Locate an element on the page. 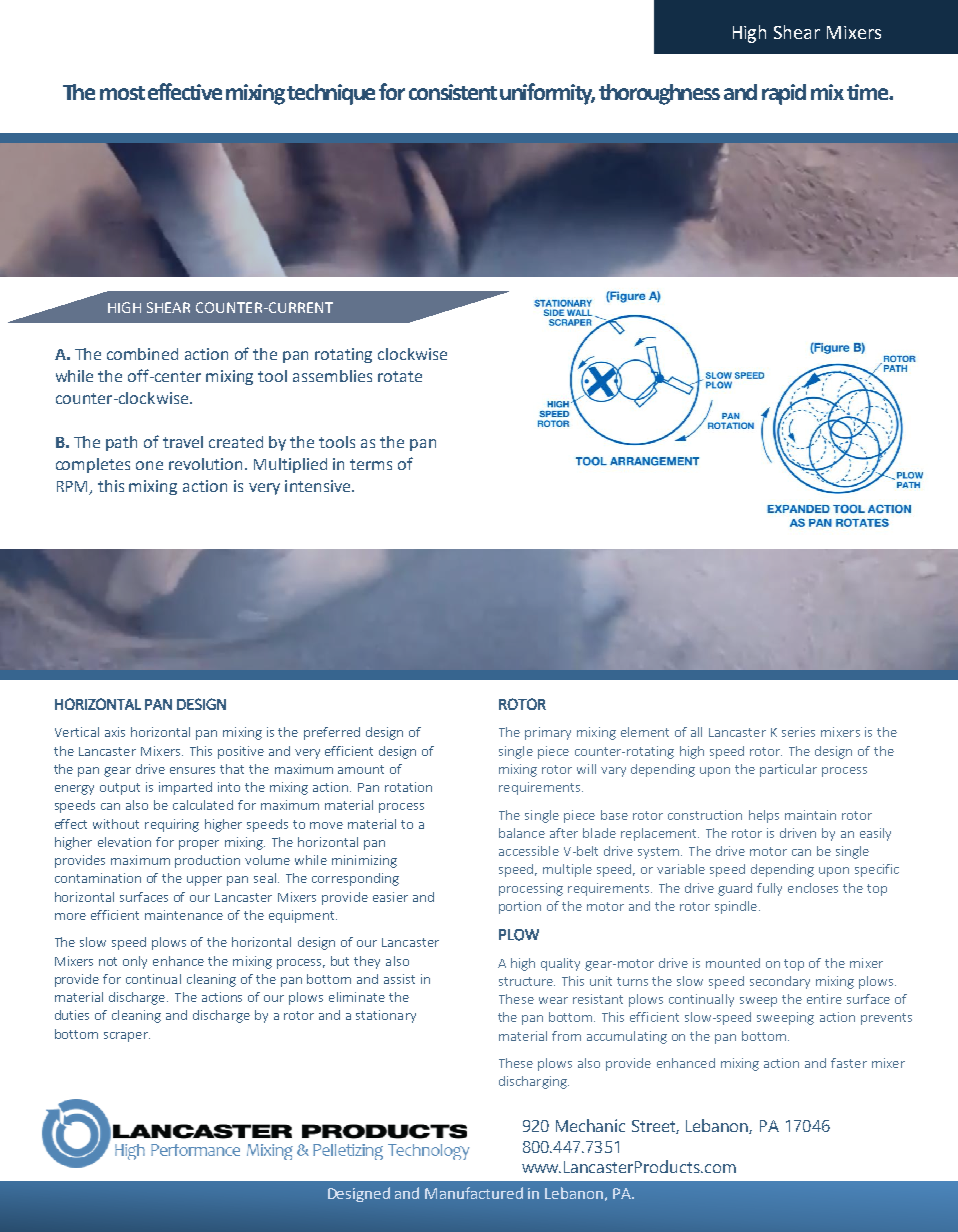 This document has width=958, height=1232. scraper is located at coordinates (127, 1037).
